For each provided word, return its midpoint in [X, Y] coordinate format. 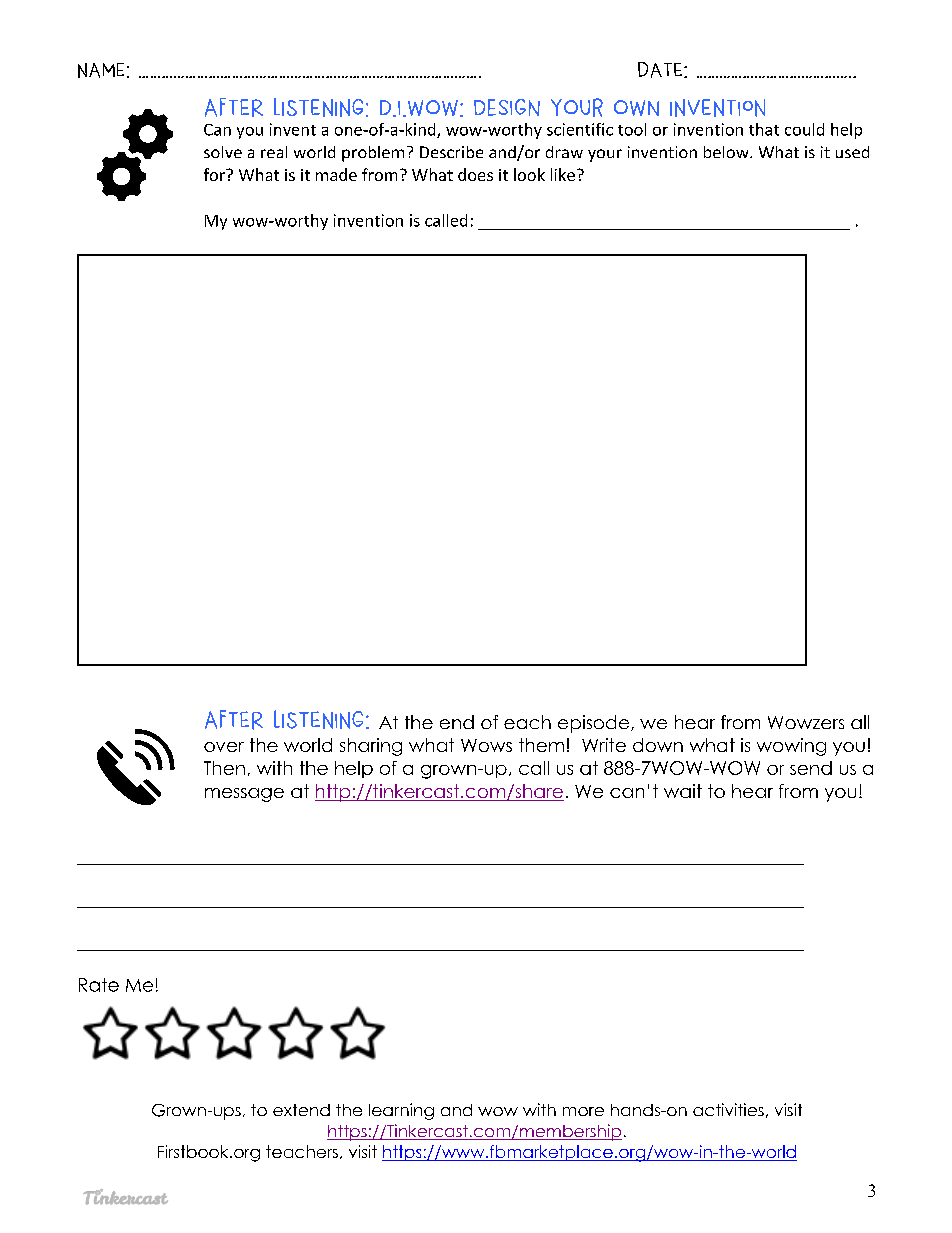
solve [223, 152]
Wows [486, 745]
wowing [791, 747]
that [764, 129]
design [507, 107]
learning [401, 1111]
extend [301, 1110]
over [224, 747]
